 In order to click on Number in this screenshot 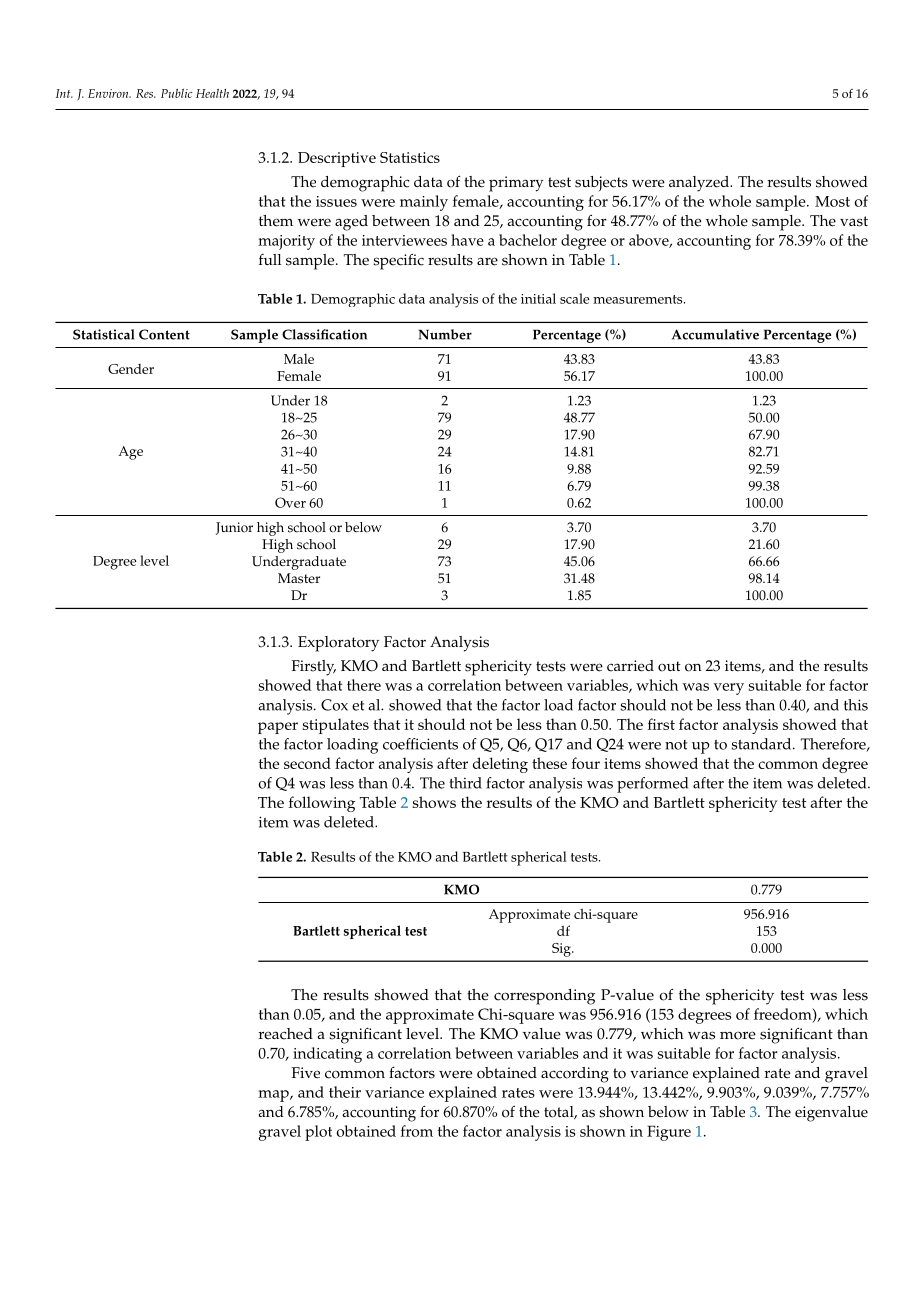, I will do `click(445, 334)`.
